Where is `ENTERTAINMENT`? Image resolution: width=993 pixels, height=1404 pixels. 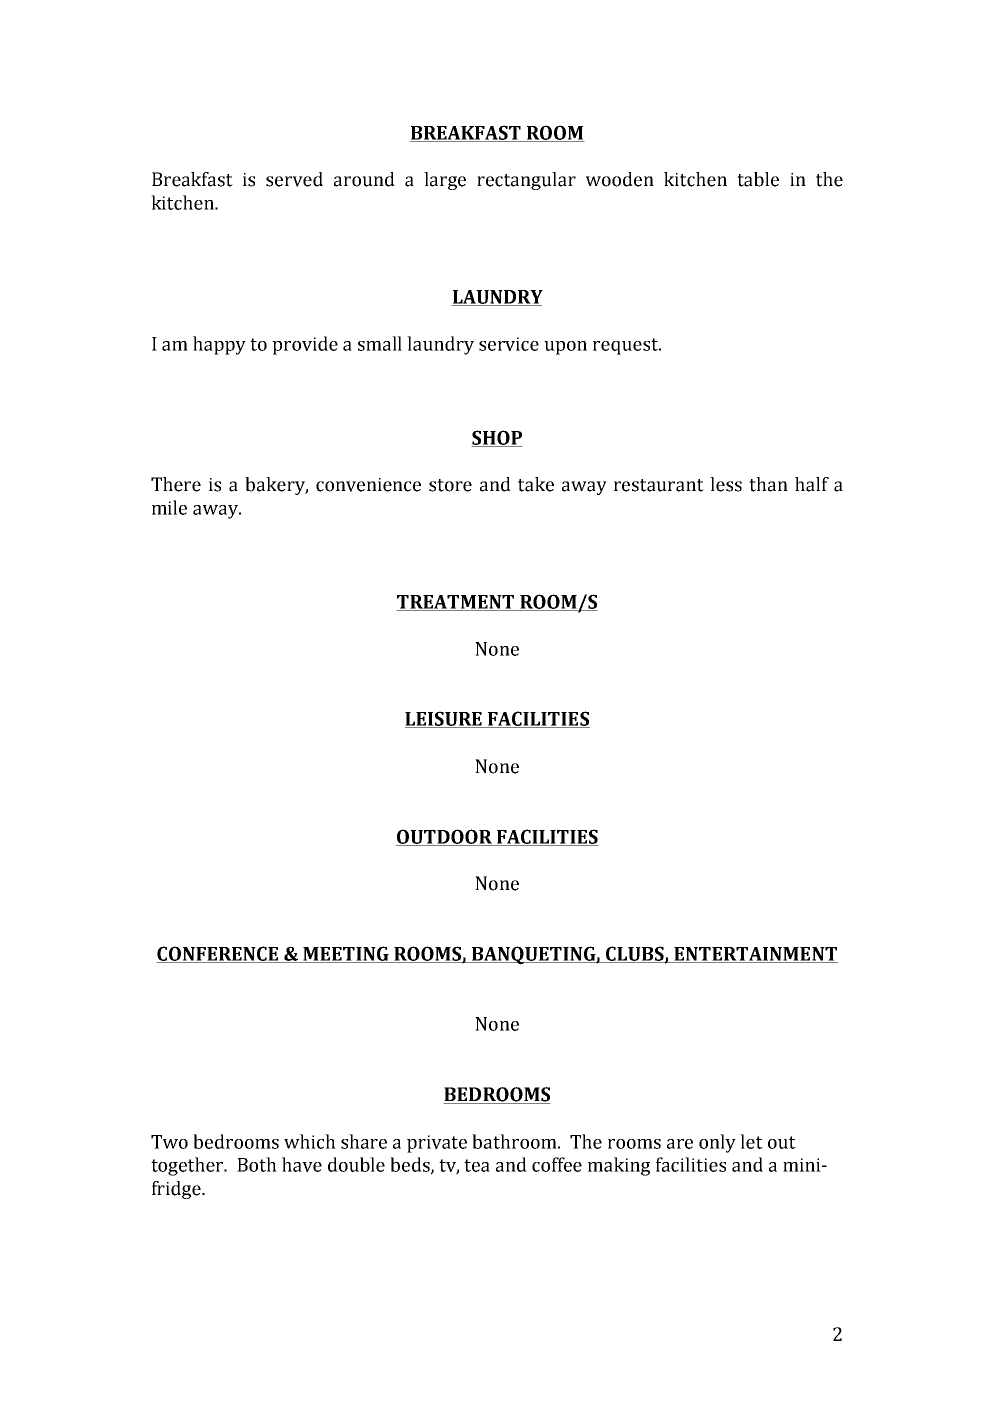
ENTERTAINMENT is located at coordinates (755, 955).
